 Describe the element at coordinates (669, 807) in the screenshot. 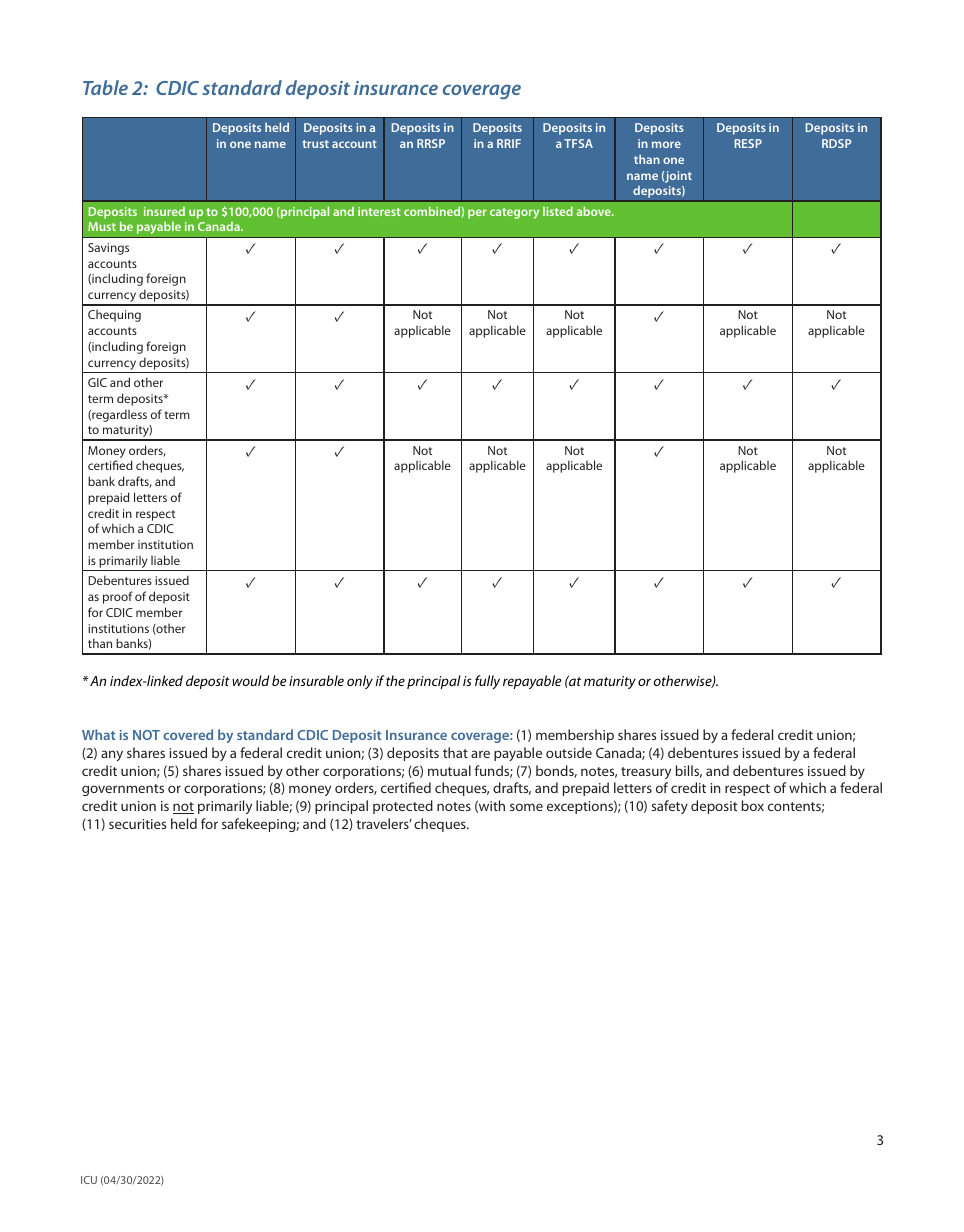

I see `safety` at that location.
